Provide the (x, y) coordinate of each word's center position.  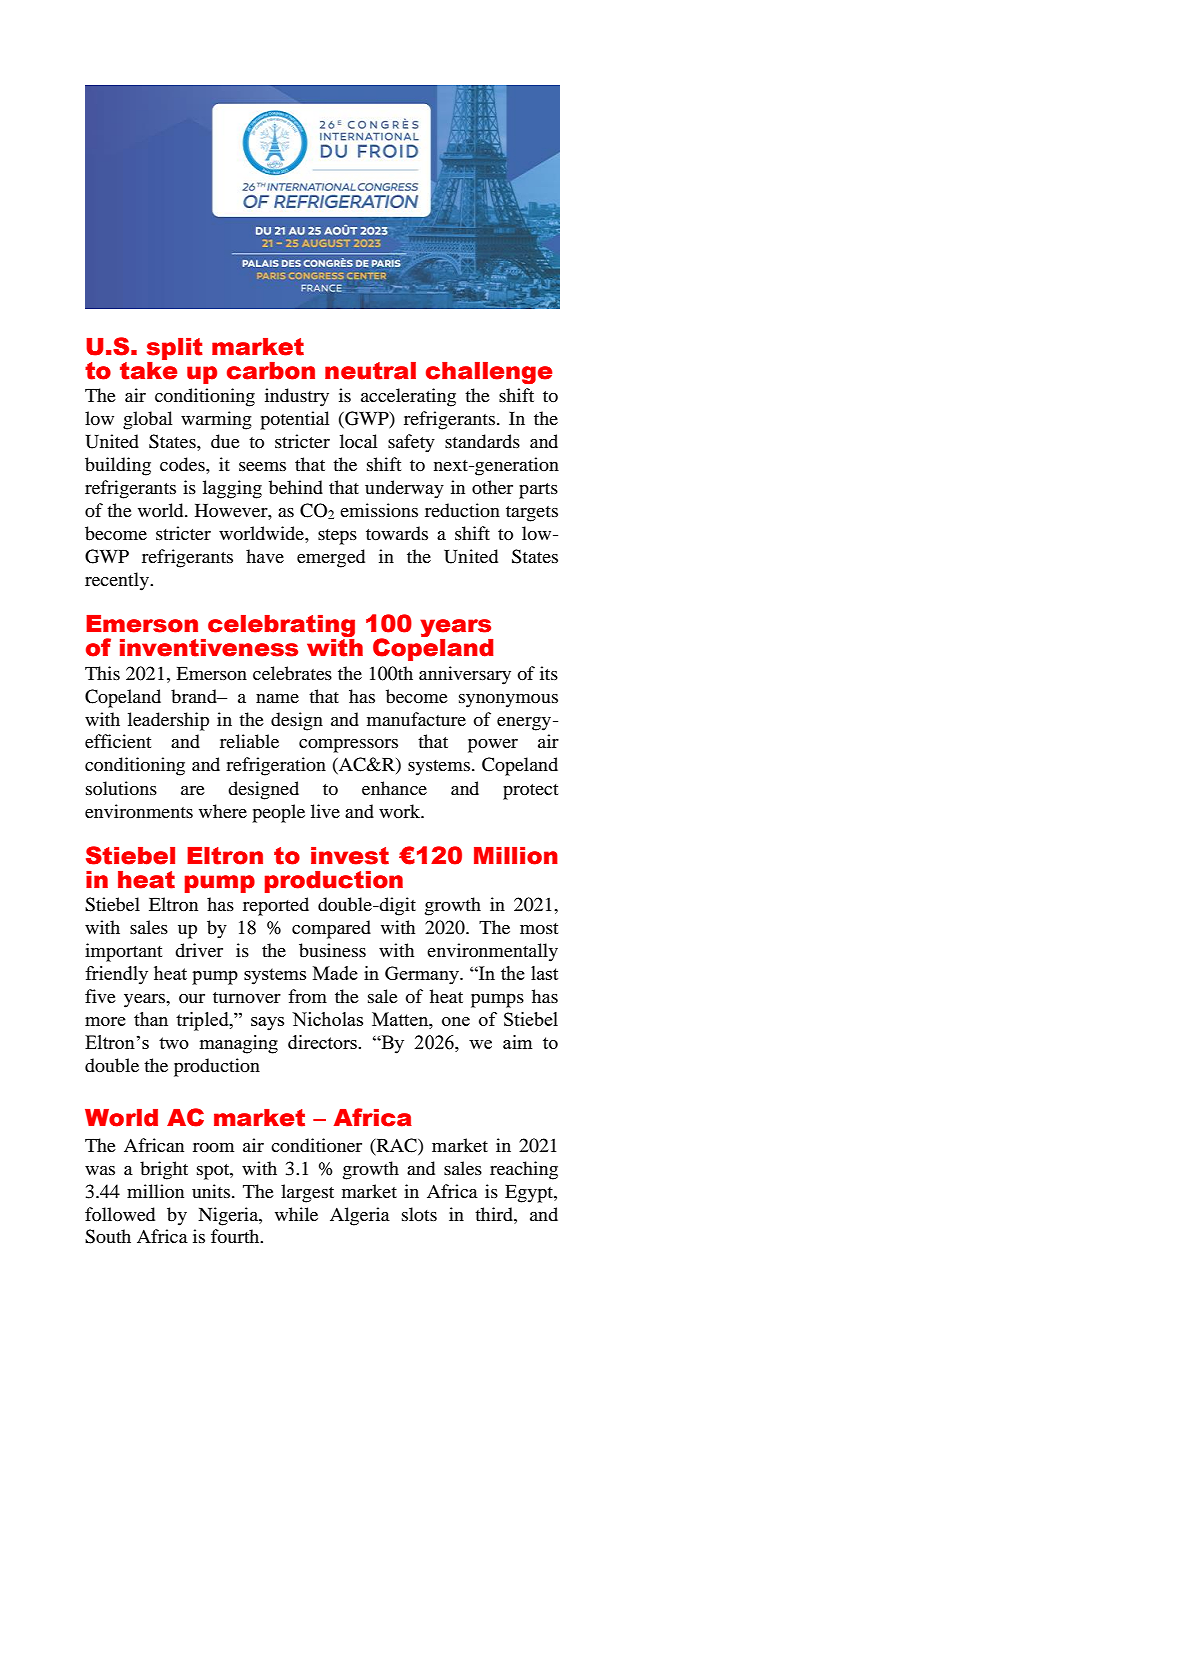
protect (530, 792)
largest (307, 1193)
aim (517, 1042)
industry (297, 397)
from (307, 996)
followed (120, 1214)
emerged (331, 558)
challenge (489, 373)
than (151, 1019)
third (495, 1214)
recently (118, 581)
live (325, 811)
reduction (462, 510)
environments (139, 811)
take (149, 369)
